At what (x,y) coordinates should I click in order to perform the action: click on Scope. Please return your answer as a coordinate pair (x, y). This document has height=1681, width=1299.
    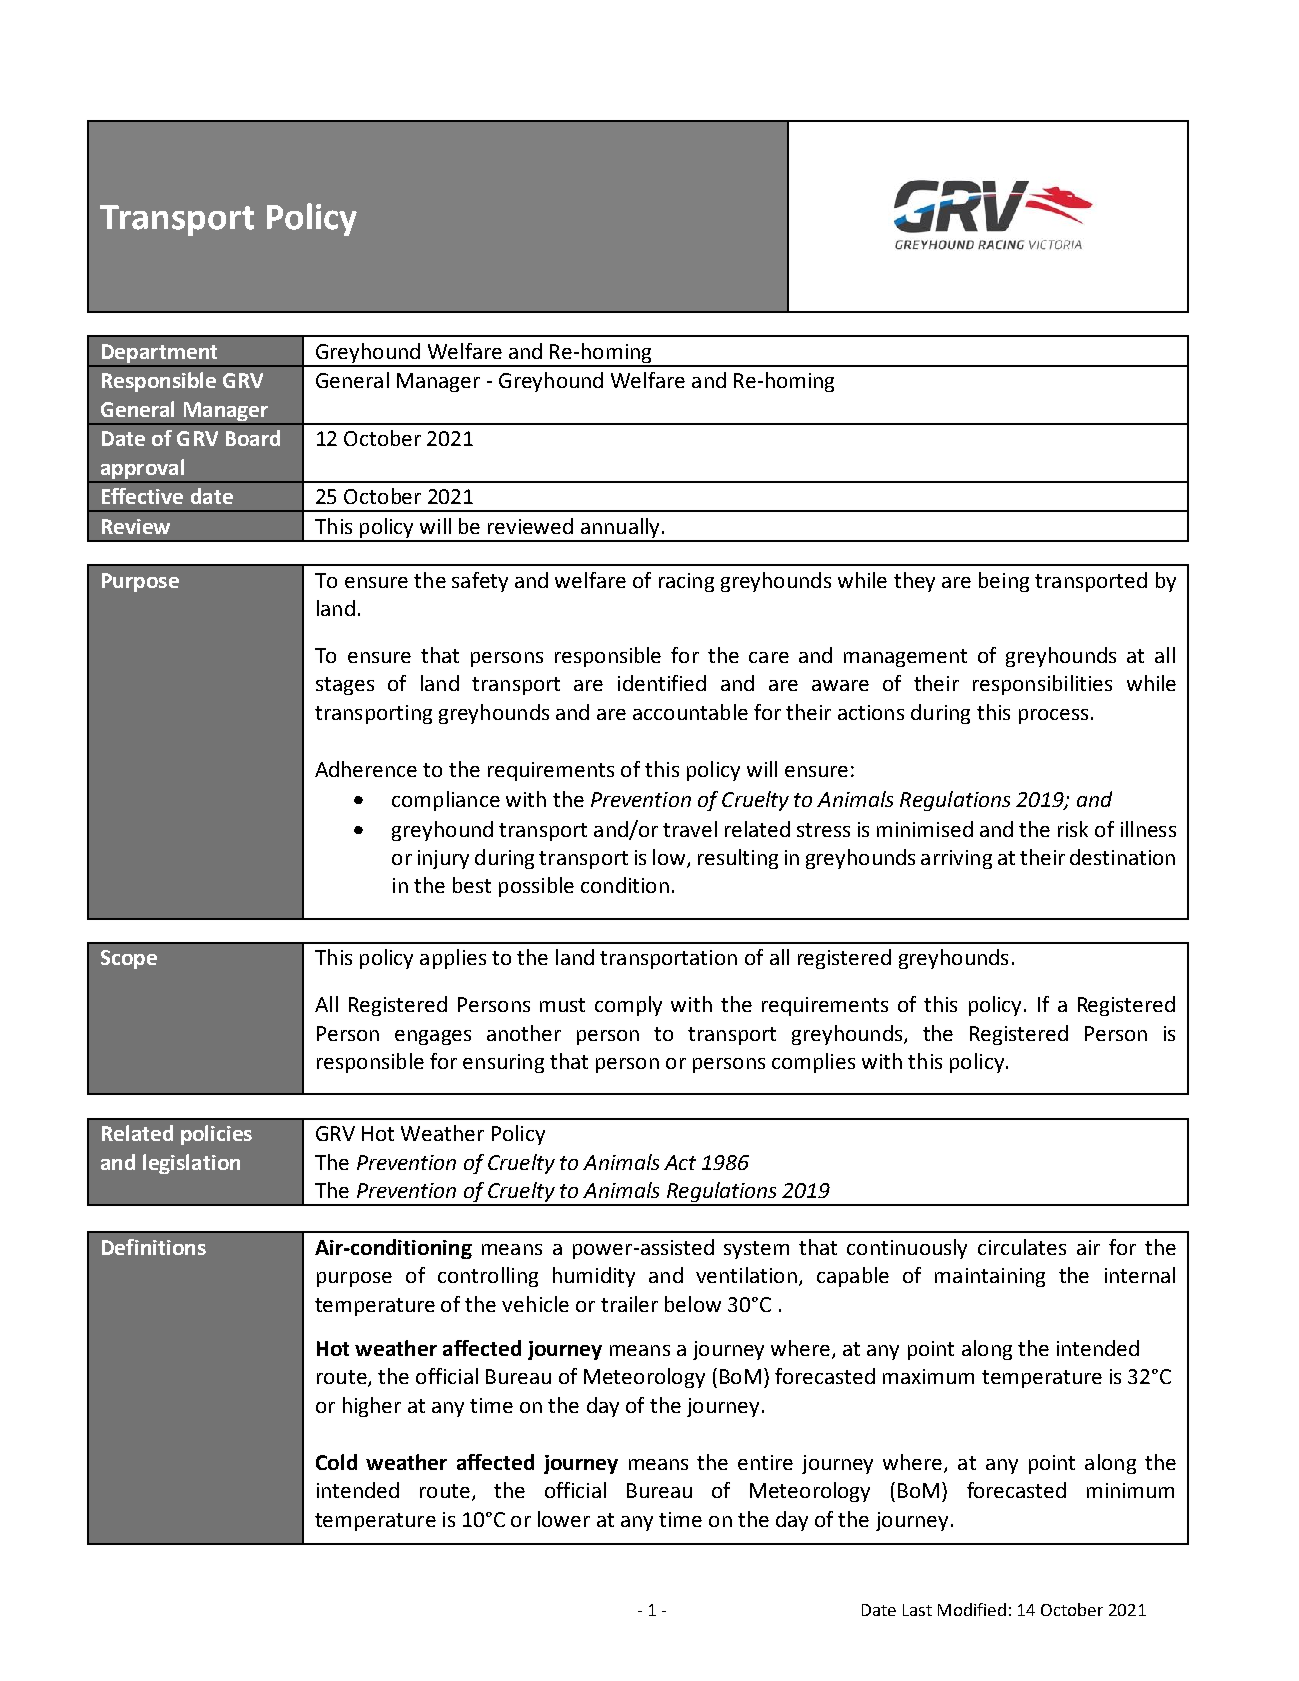
    Looking at the image, I should click on (129, 959).
